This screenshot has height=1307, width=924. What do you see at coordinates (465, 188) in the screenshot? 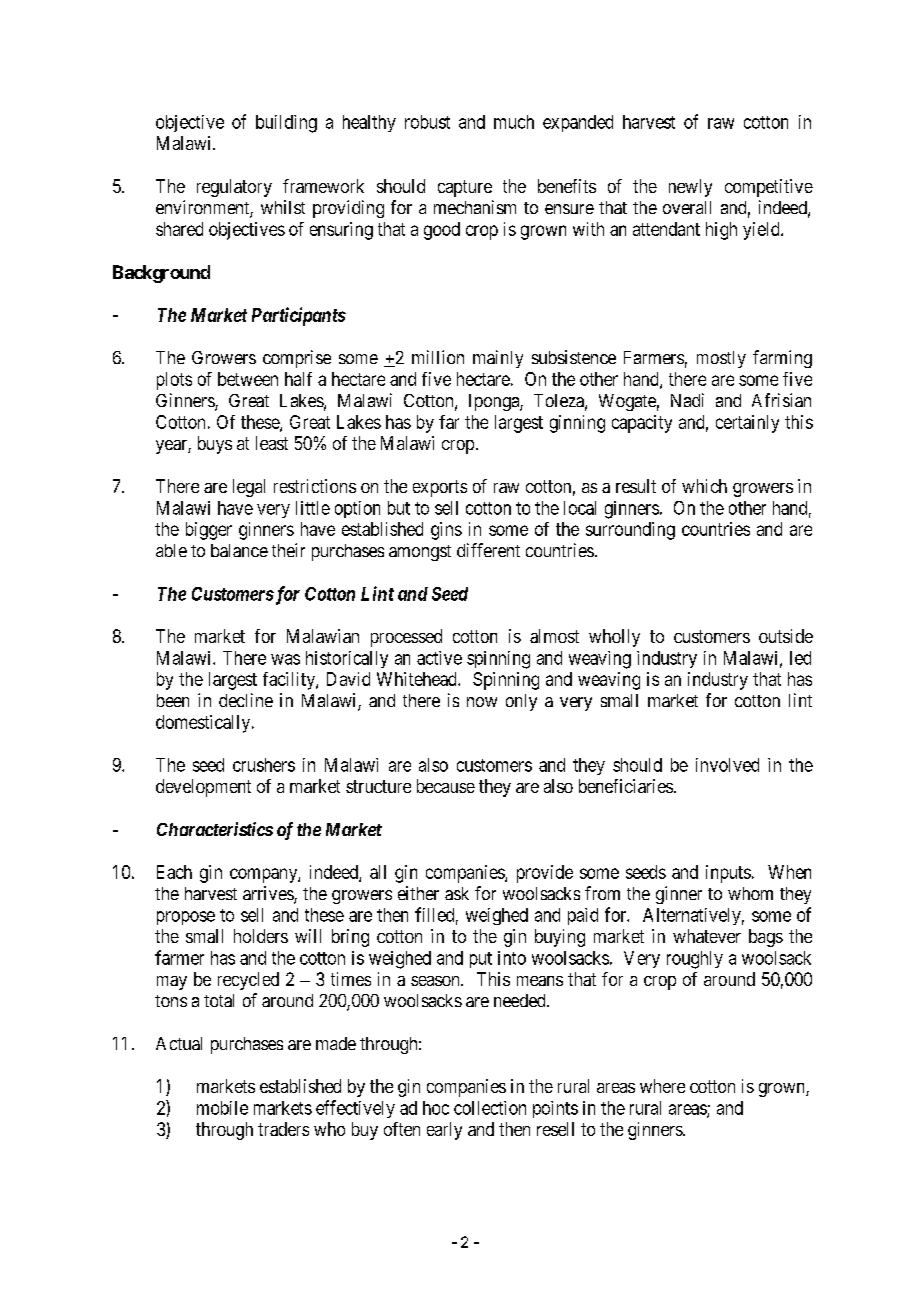
I see `capture` at bounding box center [465, 188].
